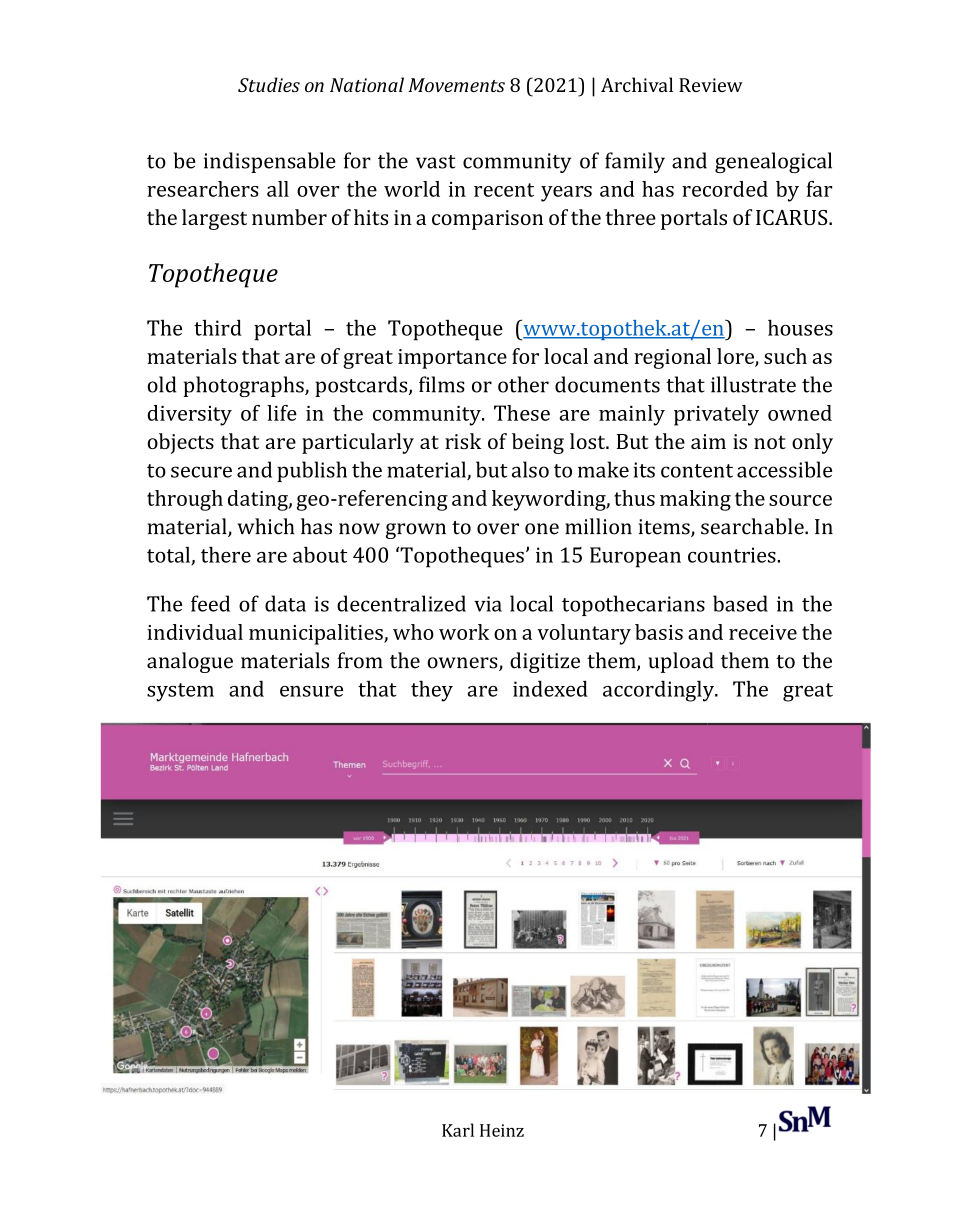 Image resolution: width=980 pixels, height=1212 pixels. I want to click on accordingly, so click(660, 691).
